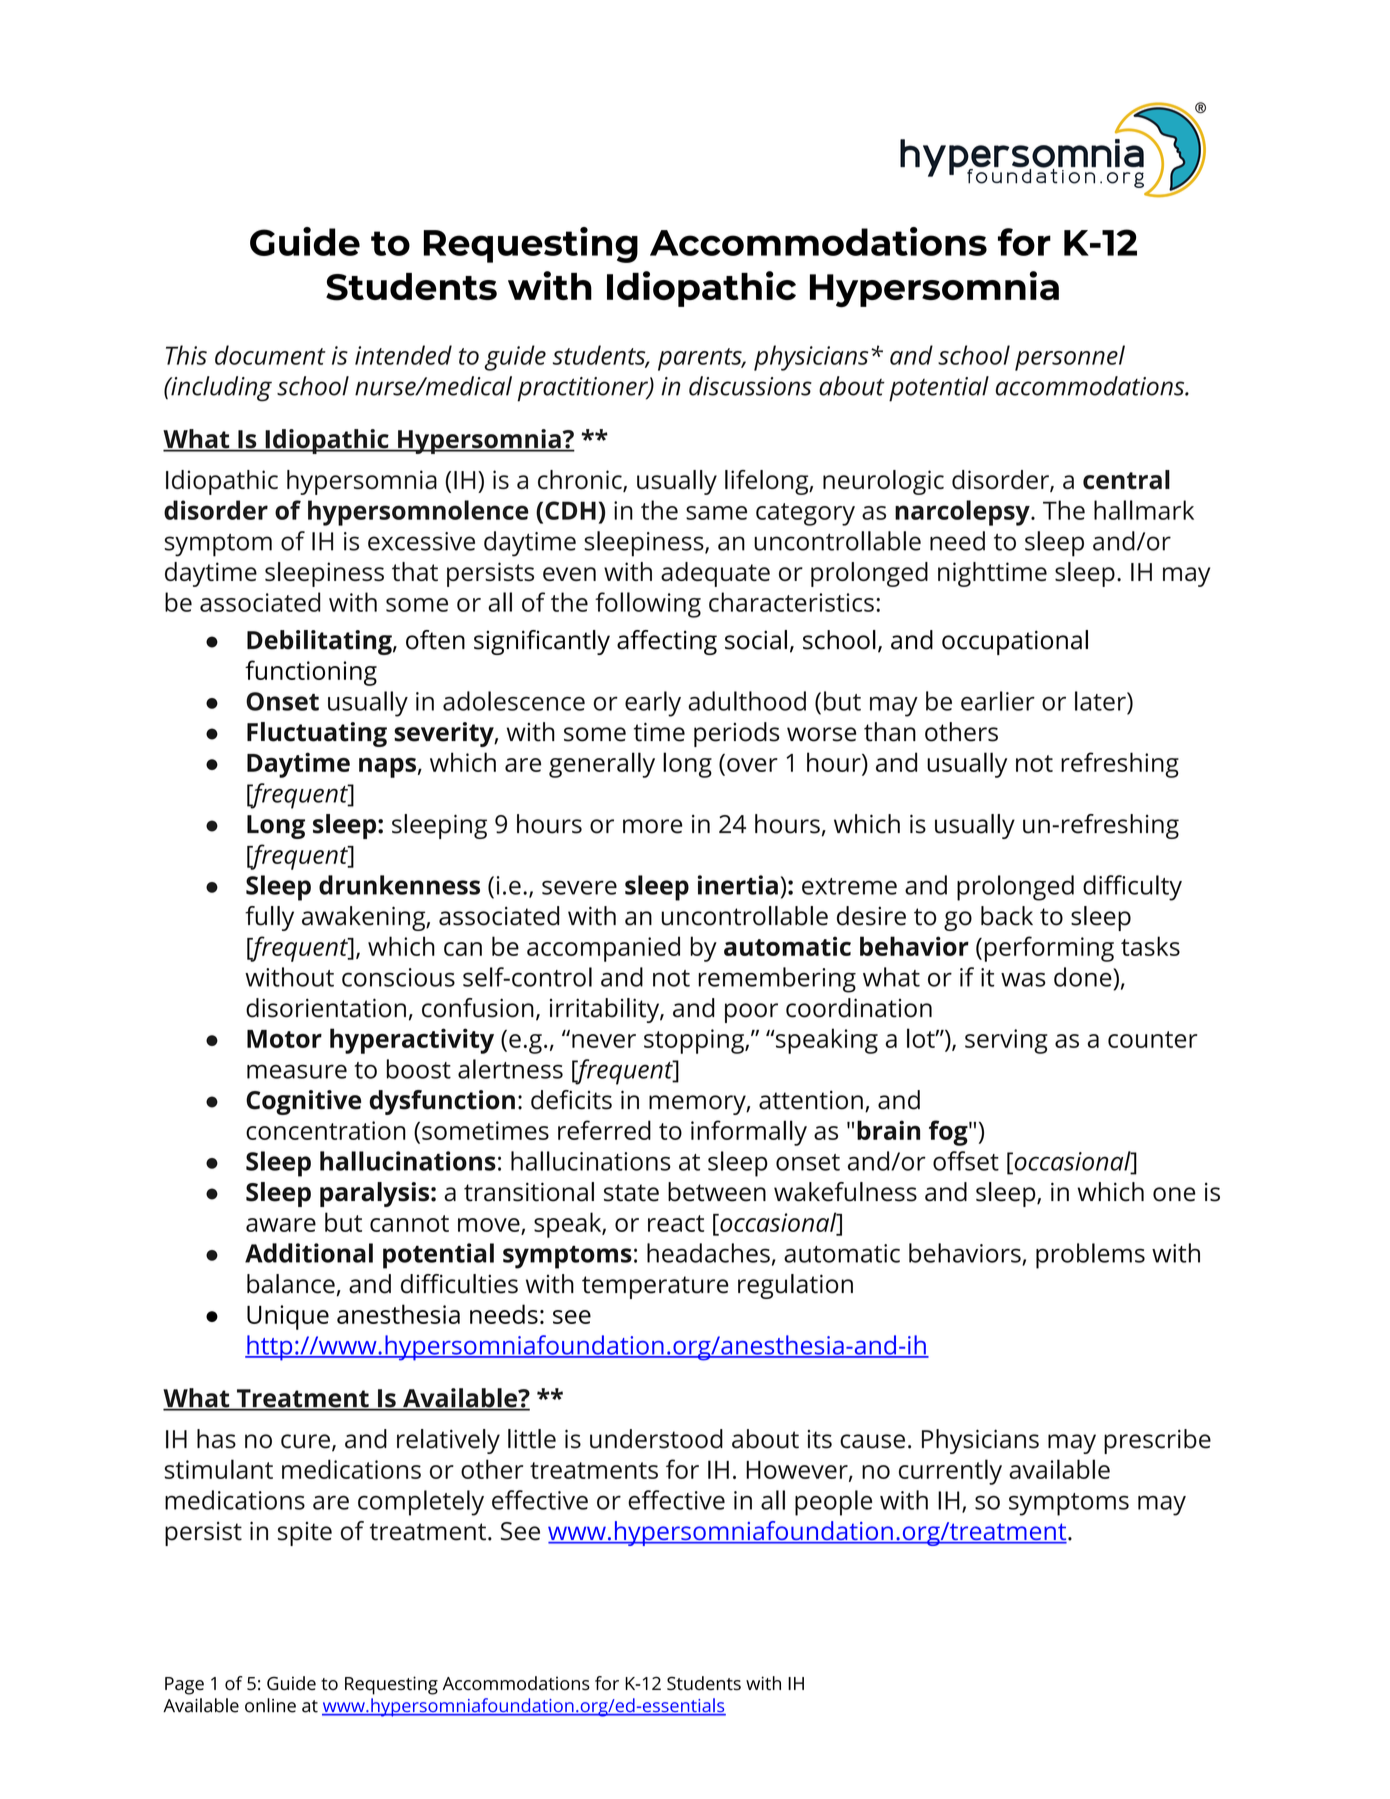  I want to click on problems, so click(1090, 1256).
